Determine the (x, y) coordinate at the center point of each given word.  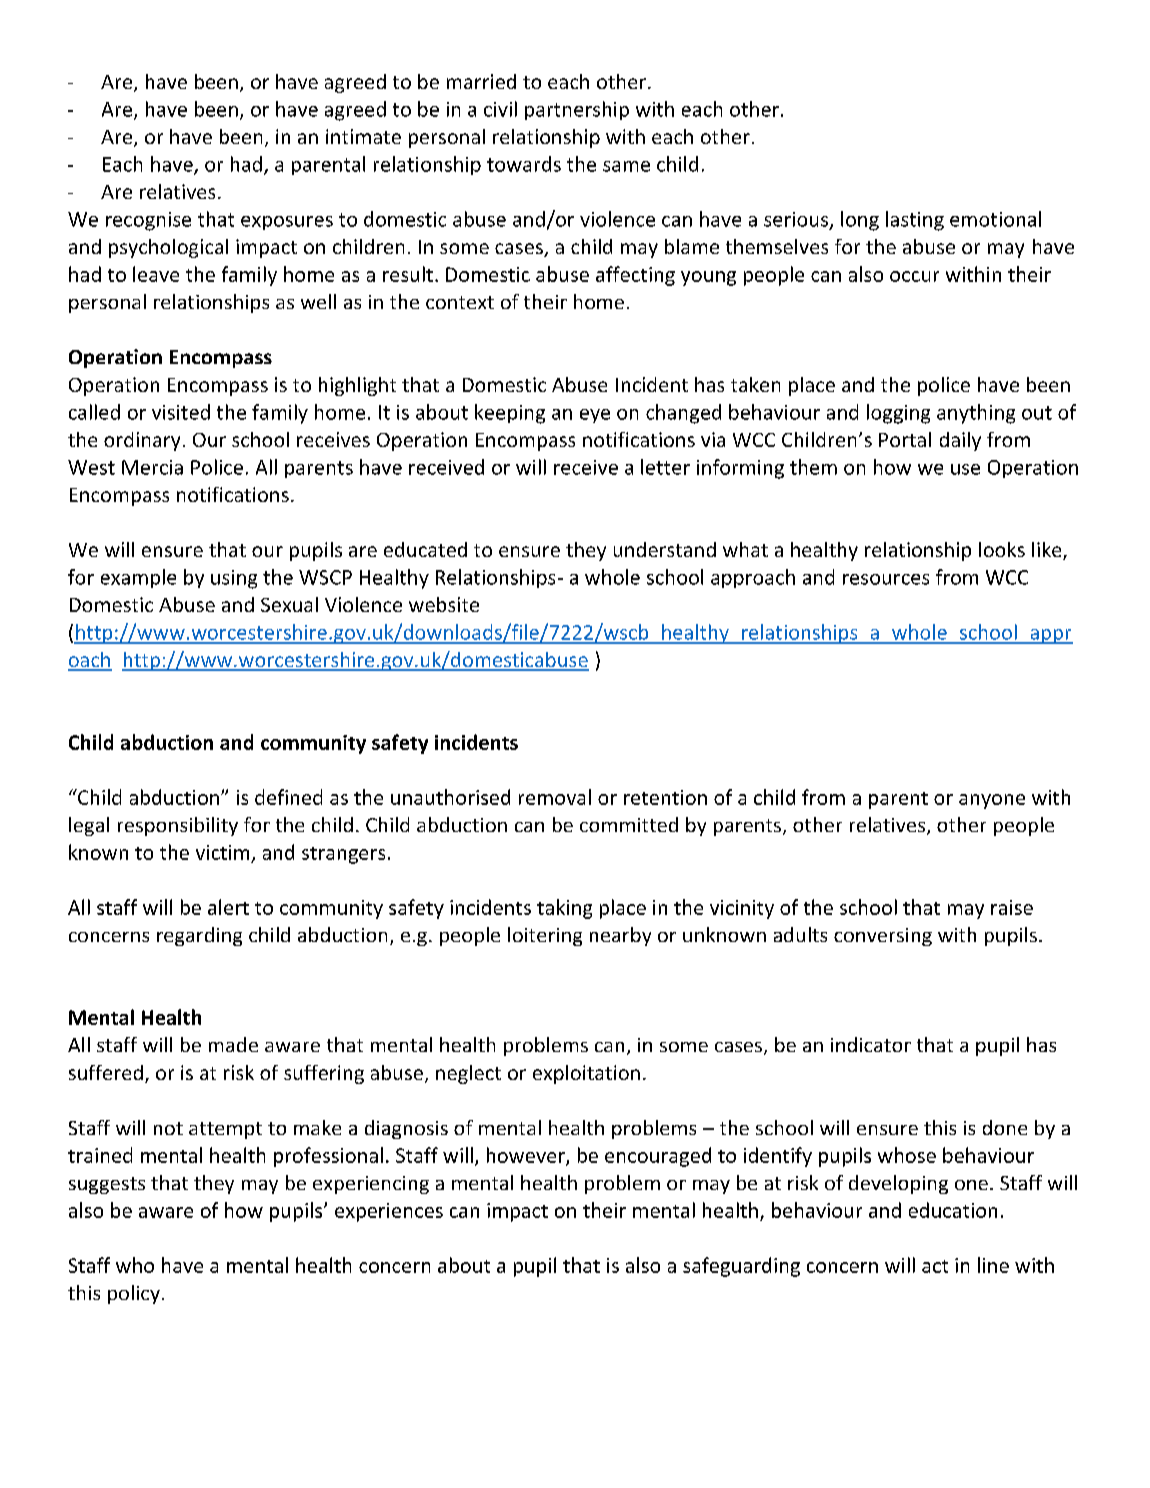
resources (886, 579)
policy (134, 1294)
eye (595, 416)
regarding (199, 936)
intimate (363, 136)
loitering (545, 936)
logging (898, 414)
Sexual (289, 604)
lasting (915, 221)
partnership (577, 110)
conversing (883, 937)
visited (181, 412)
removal (555, 797)
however (527, 1156)
